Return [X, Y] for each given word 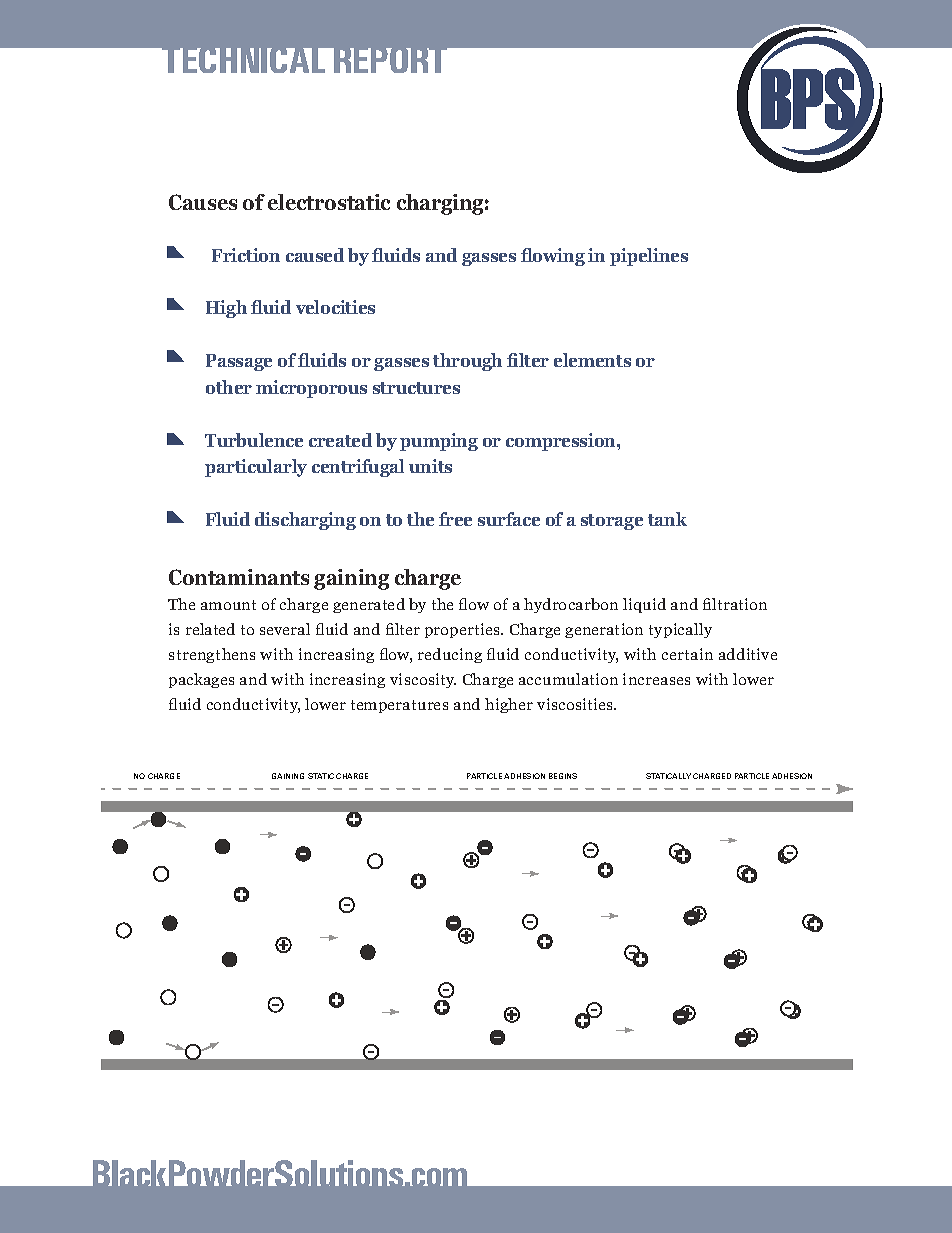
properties [464, 630]
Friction [246, 255]
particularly [256, 468]
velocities [335, 307]
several [285, 629]
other [229, 387]
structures [416, 388]
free [455, 519]
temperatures [399, 706]
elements [592, 360]
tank [667, 519]
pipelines [649, 257]
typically [680, 630]
